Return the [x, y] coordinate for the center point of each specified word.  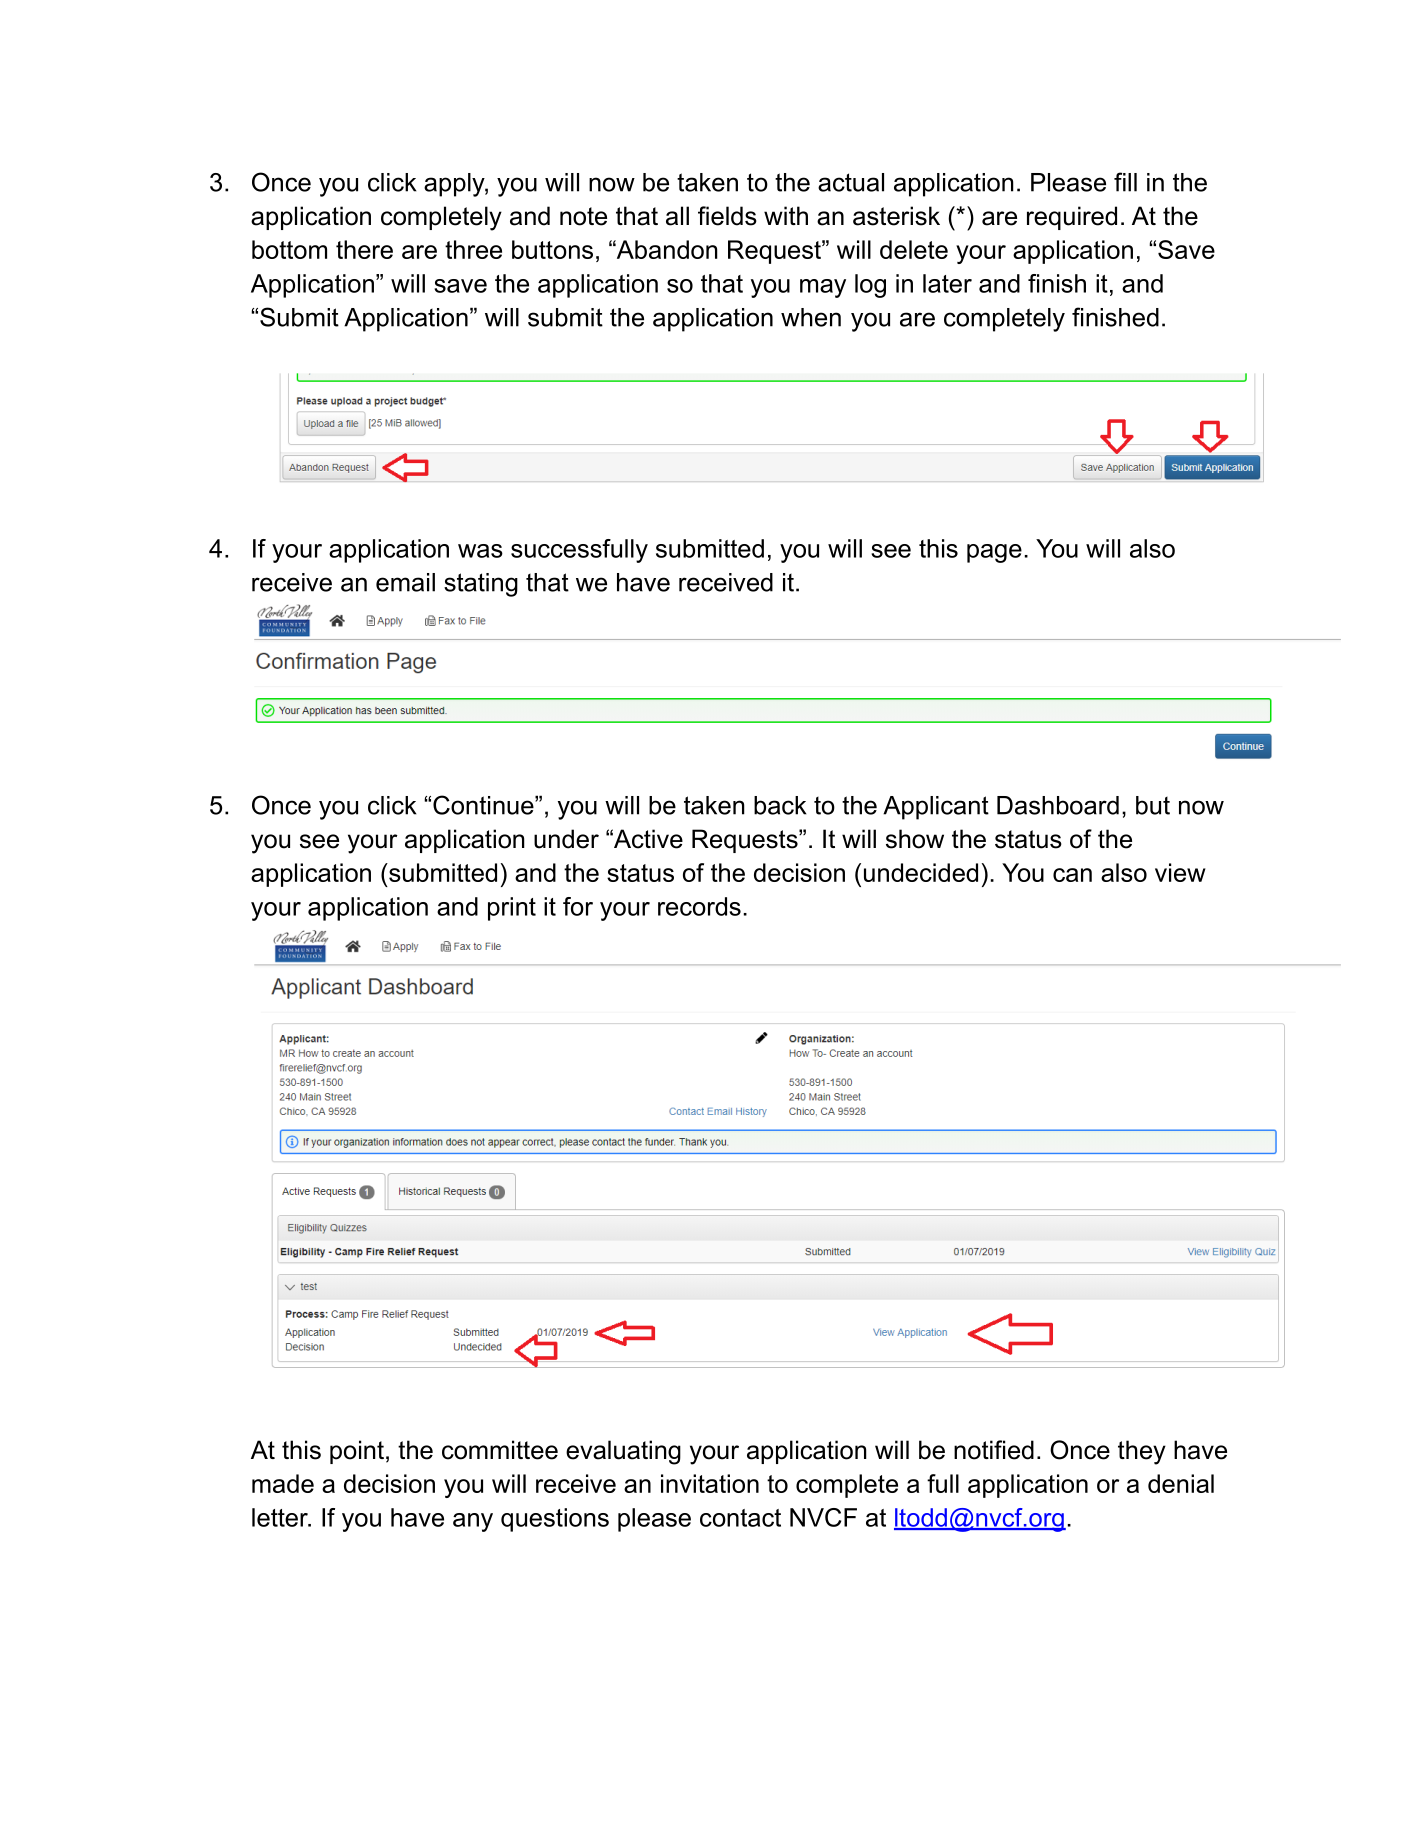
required [1072, 218]
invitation [710, 1483]
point [357, 1452]
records [699, 906]
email [405, 582]
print [512, 909]
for [578, 906]
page [994, 553]
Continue [484, 805]
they [1142, 1452]
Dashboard [1058, 805]
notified [994, 1450]
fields [727, 216]
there [364, 249]
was [480, 551]
